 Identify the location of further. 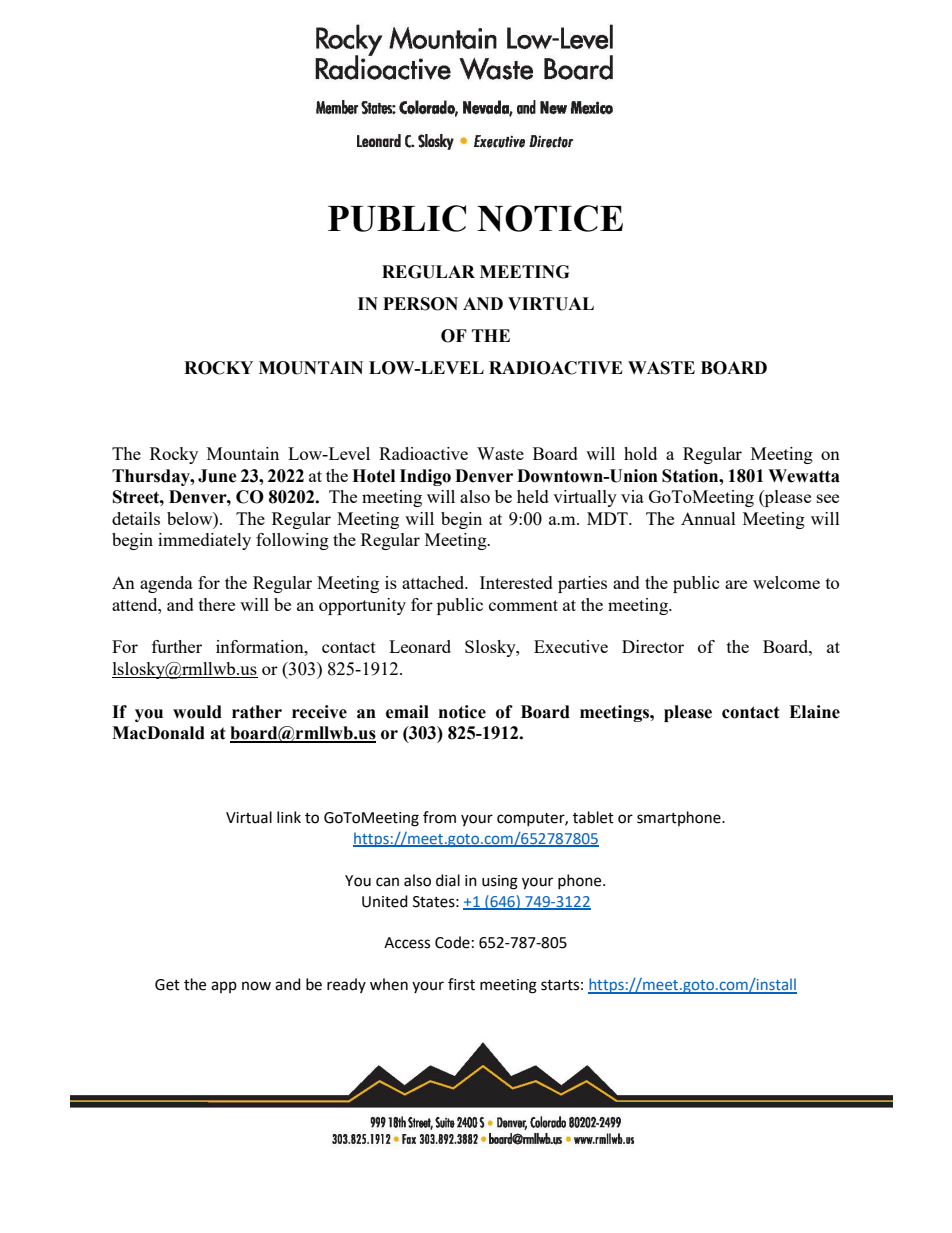
(177, 646).
